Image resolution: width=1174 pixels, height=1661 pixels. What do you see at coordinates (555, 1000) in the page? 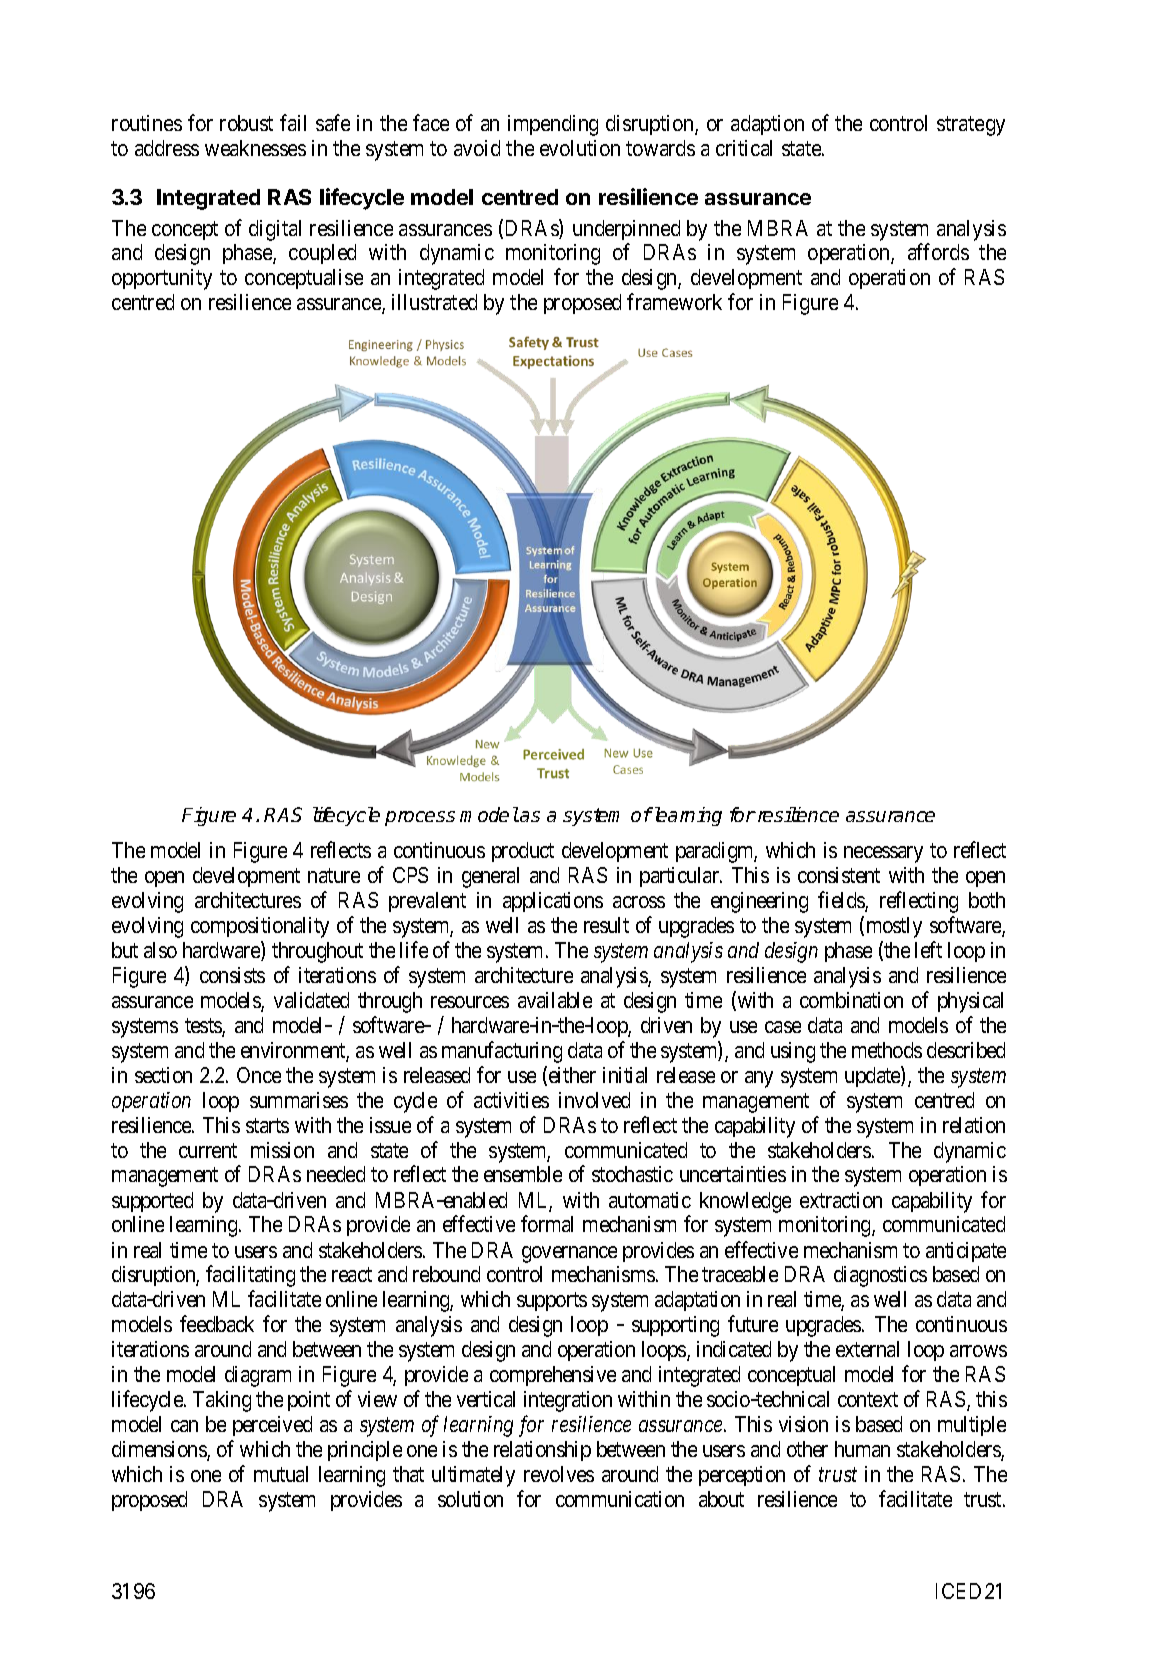
I see `available` at bounding box center [555, 1000].
